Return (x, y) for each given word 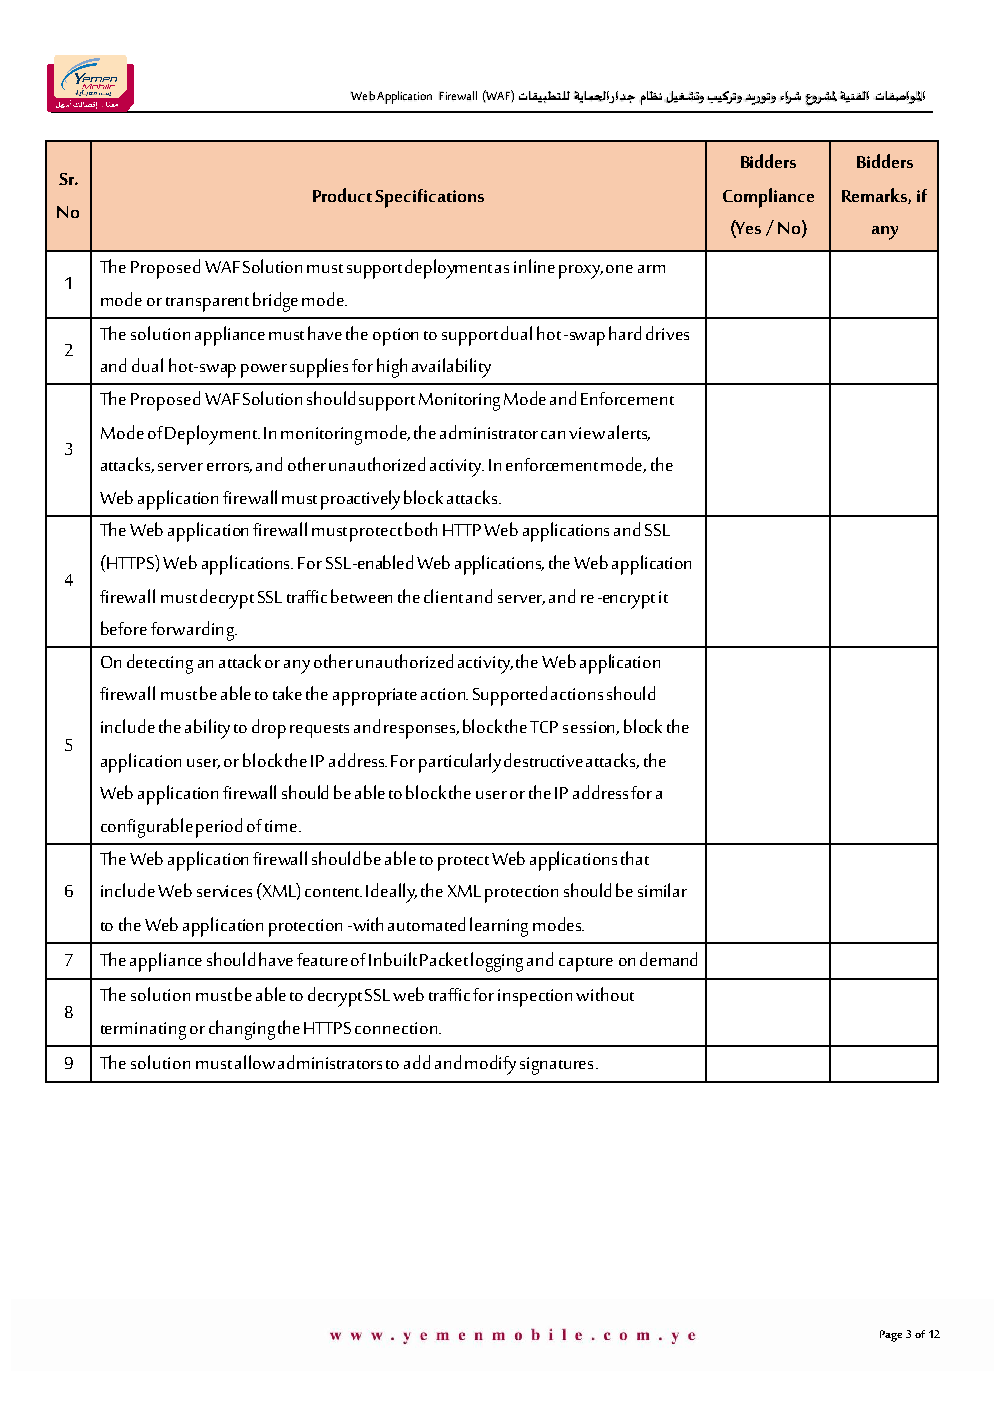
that (635, 858)
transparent (207, 304)
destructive (543, 760)
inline (534, 266)
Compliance (768, 198)
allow (255, 1062)
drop (269, 729)
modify (490, 1065)
